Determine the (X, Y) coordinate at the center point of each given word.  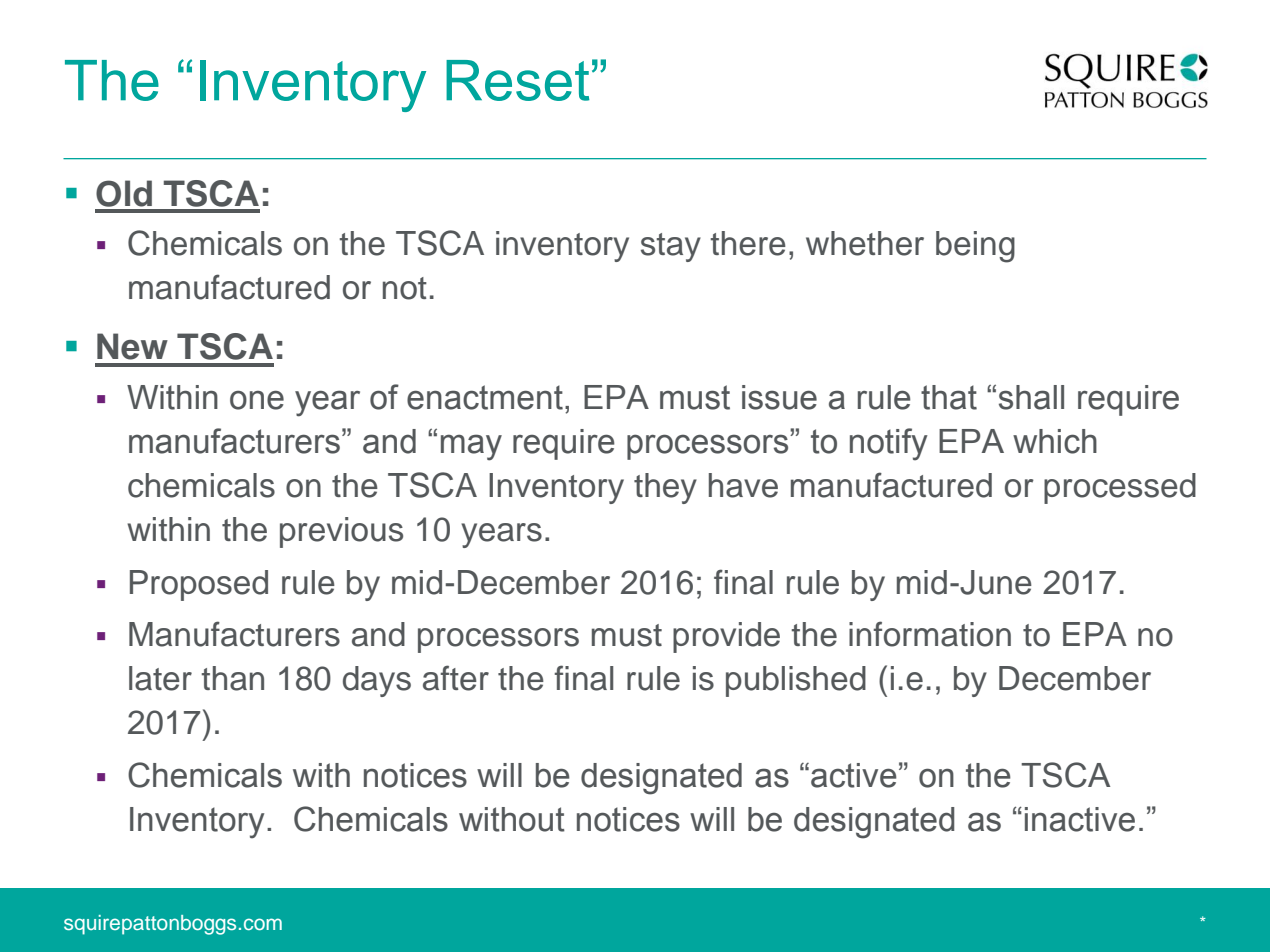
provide (726, 637)
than (232, 678)
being (975, 247)
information (930, 634)
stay (671, 247)
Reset (518, 80)
